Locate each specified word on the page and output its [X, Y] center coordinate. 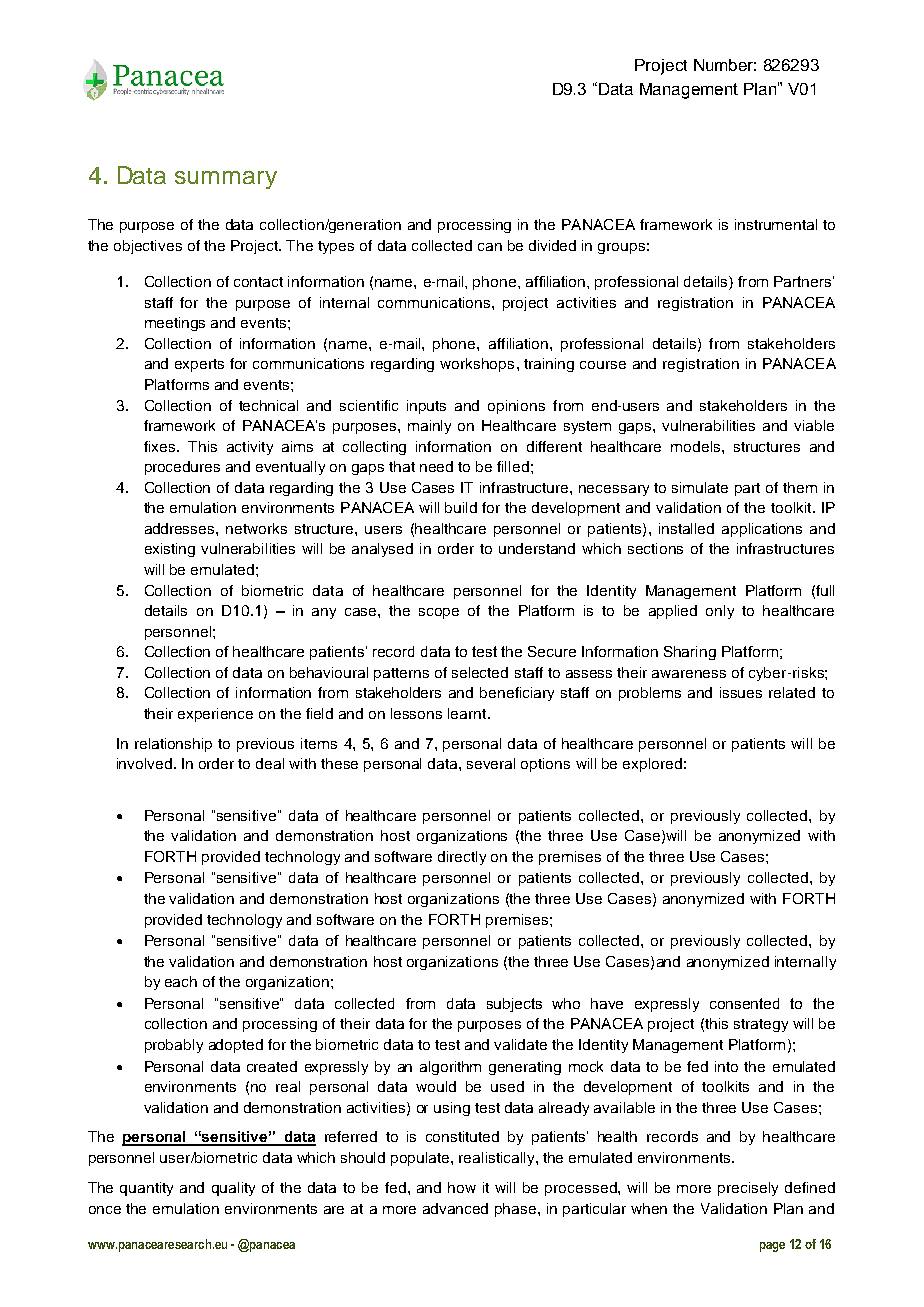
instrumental [776, 224]
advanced [455, 1208]
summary [226, 180]
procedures [182, 468]
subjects [514, 1005]
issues [741, 692]
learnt [467, 713]
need [436, 466]
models [697, 446]
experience [215, 715]
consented [744, 1003]
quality [233, 1189]
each [181, 981]
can [490, 247]
